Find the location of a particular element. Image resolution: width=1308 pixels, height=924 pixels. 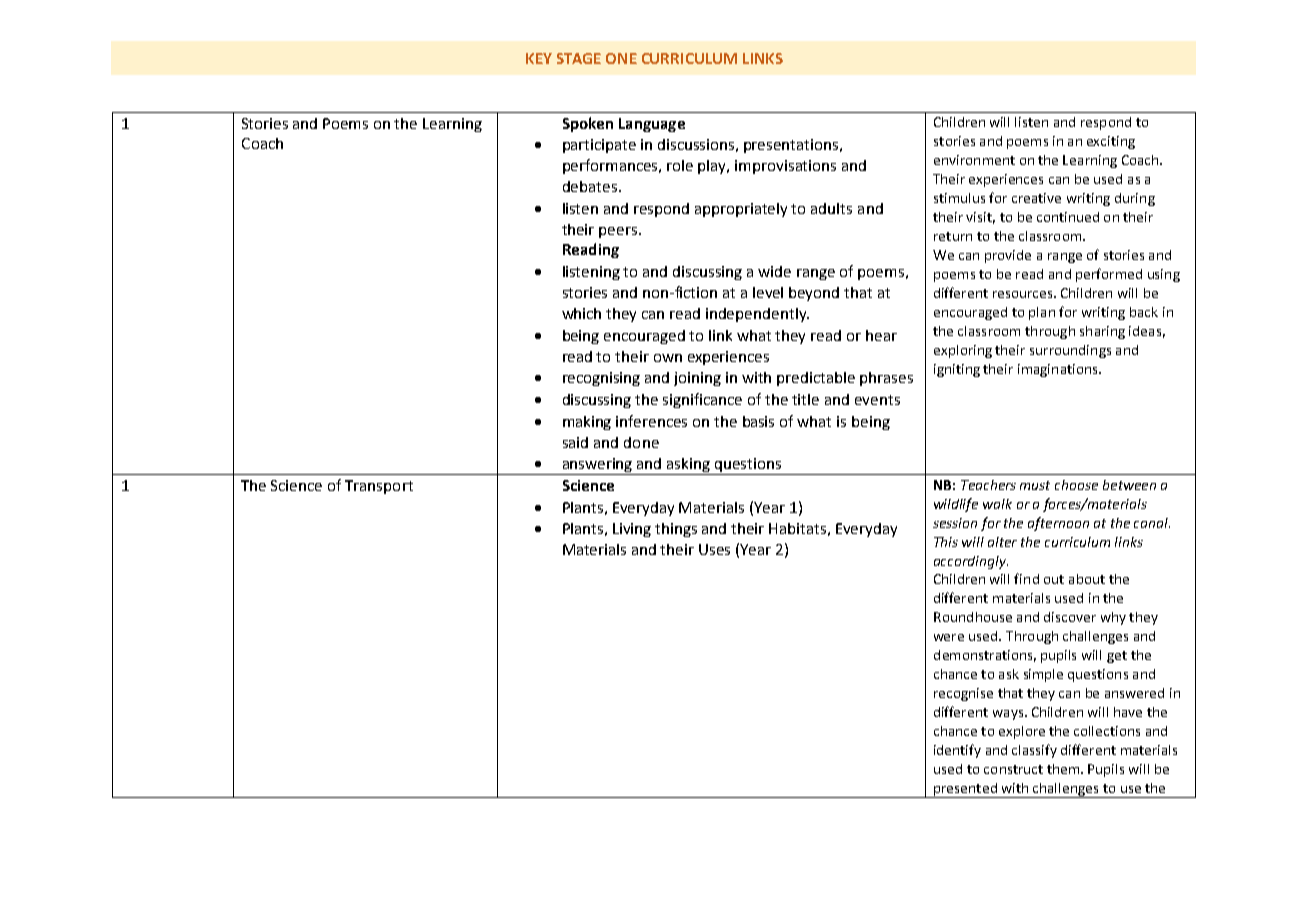

presented is located at coordinates (965, 790).
